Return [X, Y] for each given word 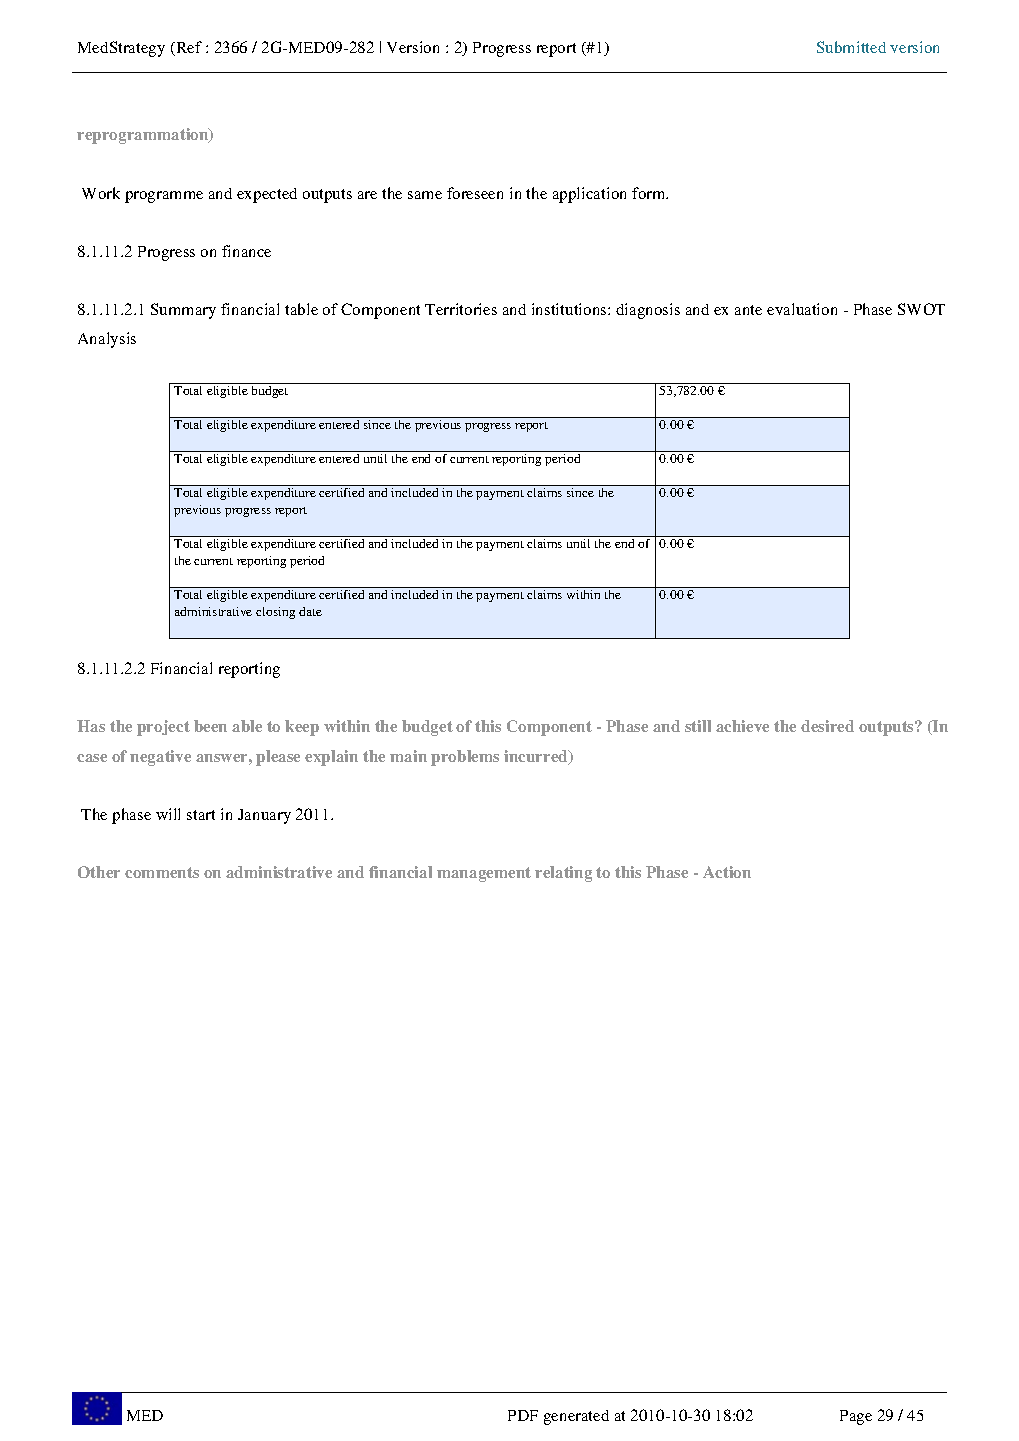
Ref [188, 48]
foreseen [475, 193]
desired [827, 726]
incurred [537, 757]
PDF [523, 1415]
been [210, 726]
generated [576, 1417]
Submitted [851, 47]
